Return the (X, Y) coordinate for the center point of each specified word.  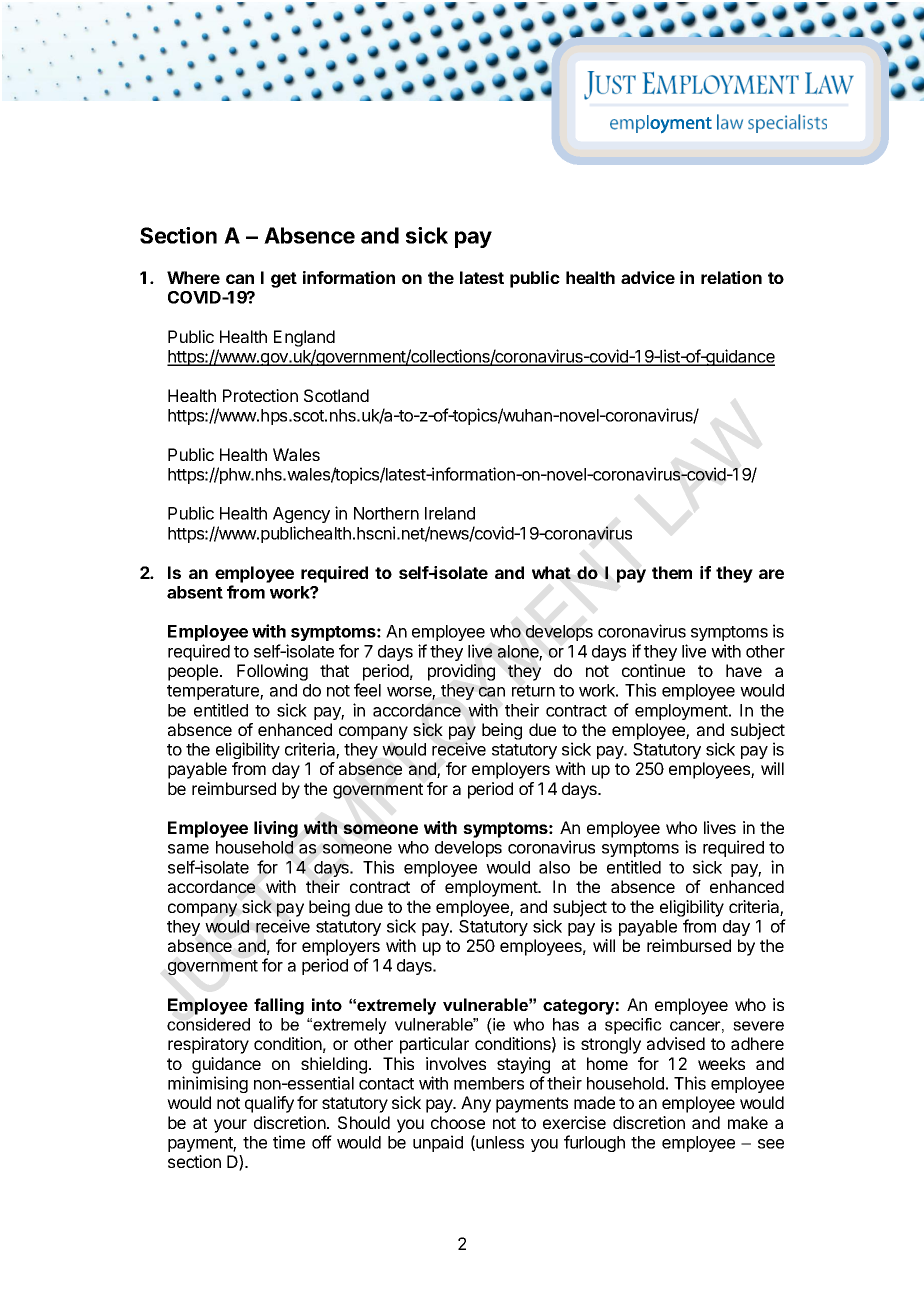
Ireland (450, 513)
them (672, 572)
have (744, 670)
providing (461, 672)
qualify (269, 1104)
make (748, 1122)
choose (458, 1122)
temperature (214, 692)
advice (648, 277)
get (284, 280)
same (188, 849)
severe (758, 1026)
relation (731, 277)
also (554, 867)
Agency (301, 515)
